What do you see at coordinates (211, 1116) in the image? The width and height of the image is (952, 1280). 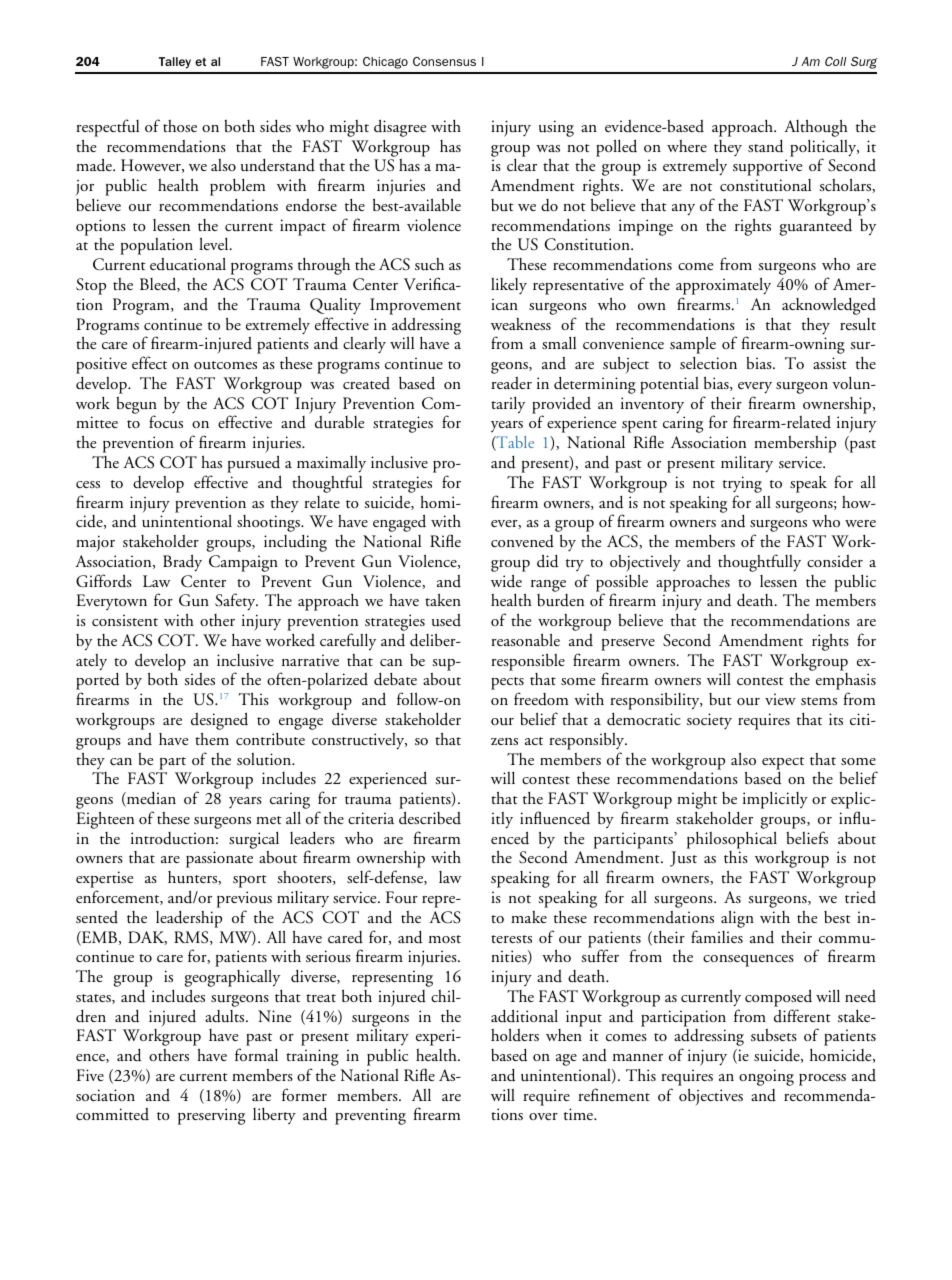 I see `preserving` at bounding box center [211, 1116].
